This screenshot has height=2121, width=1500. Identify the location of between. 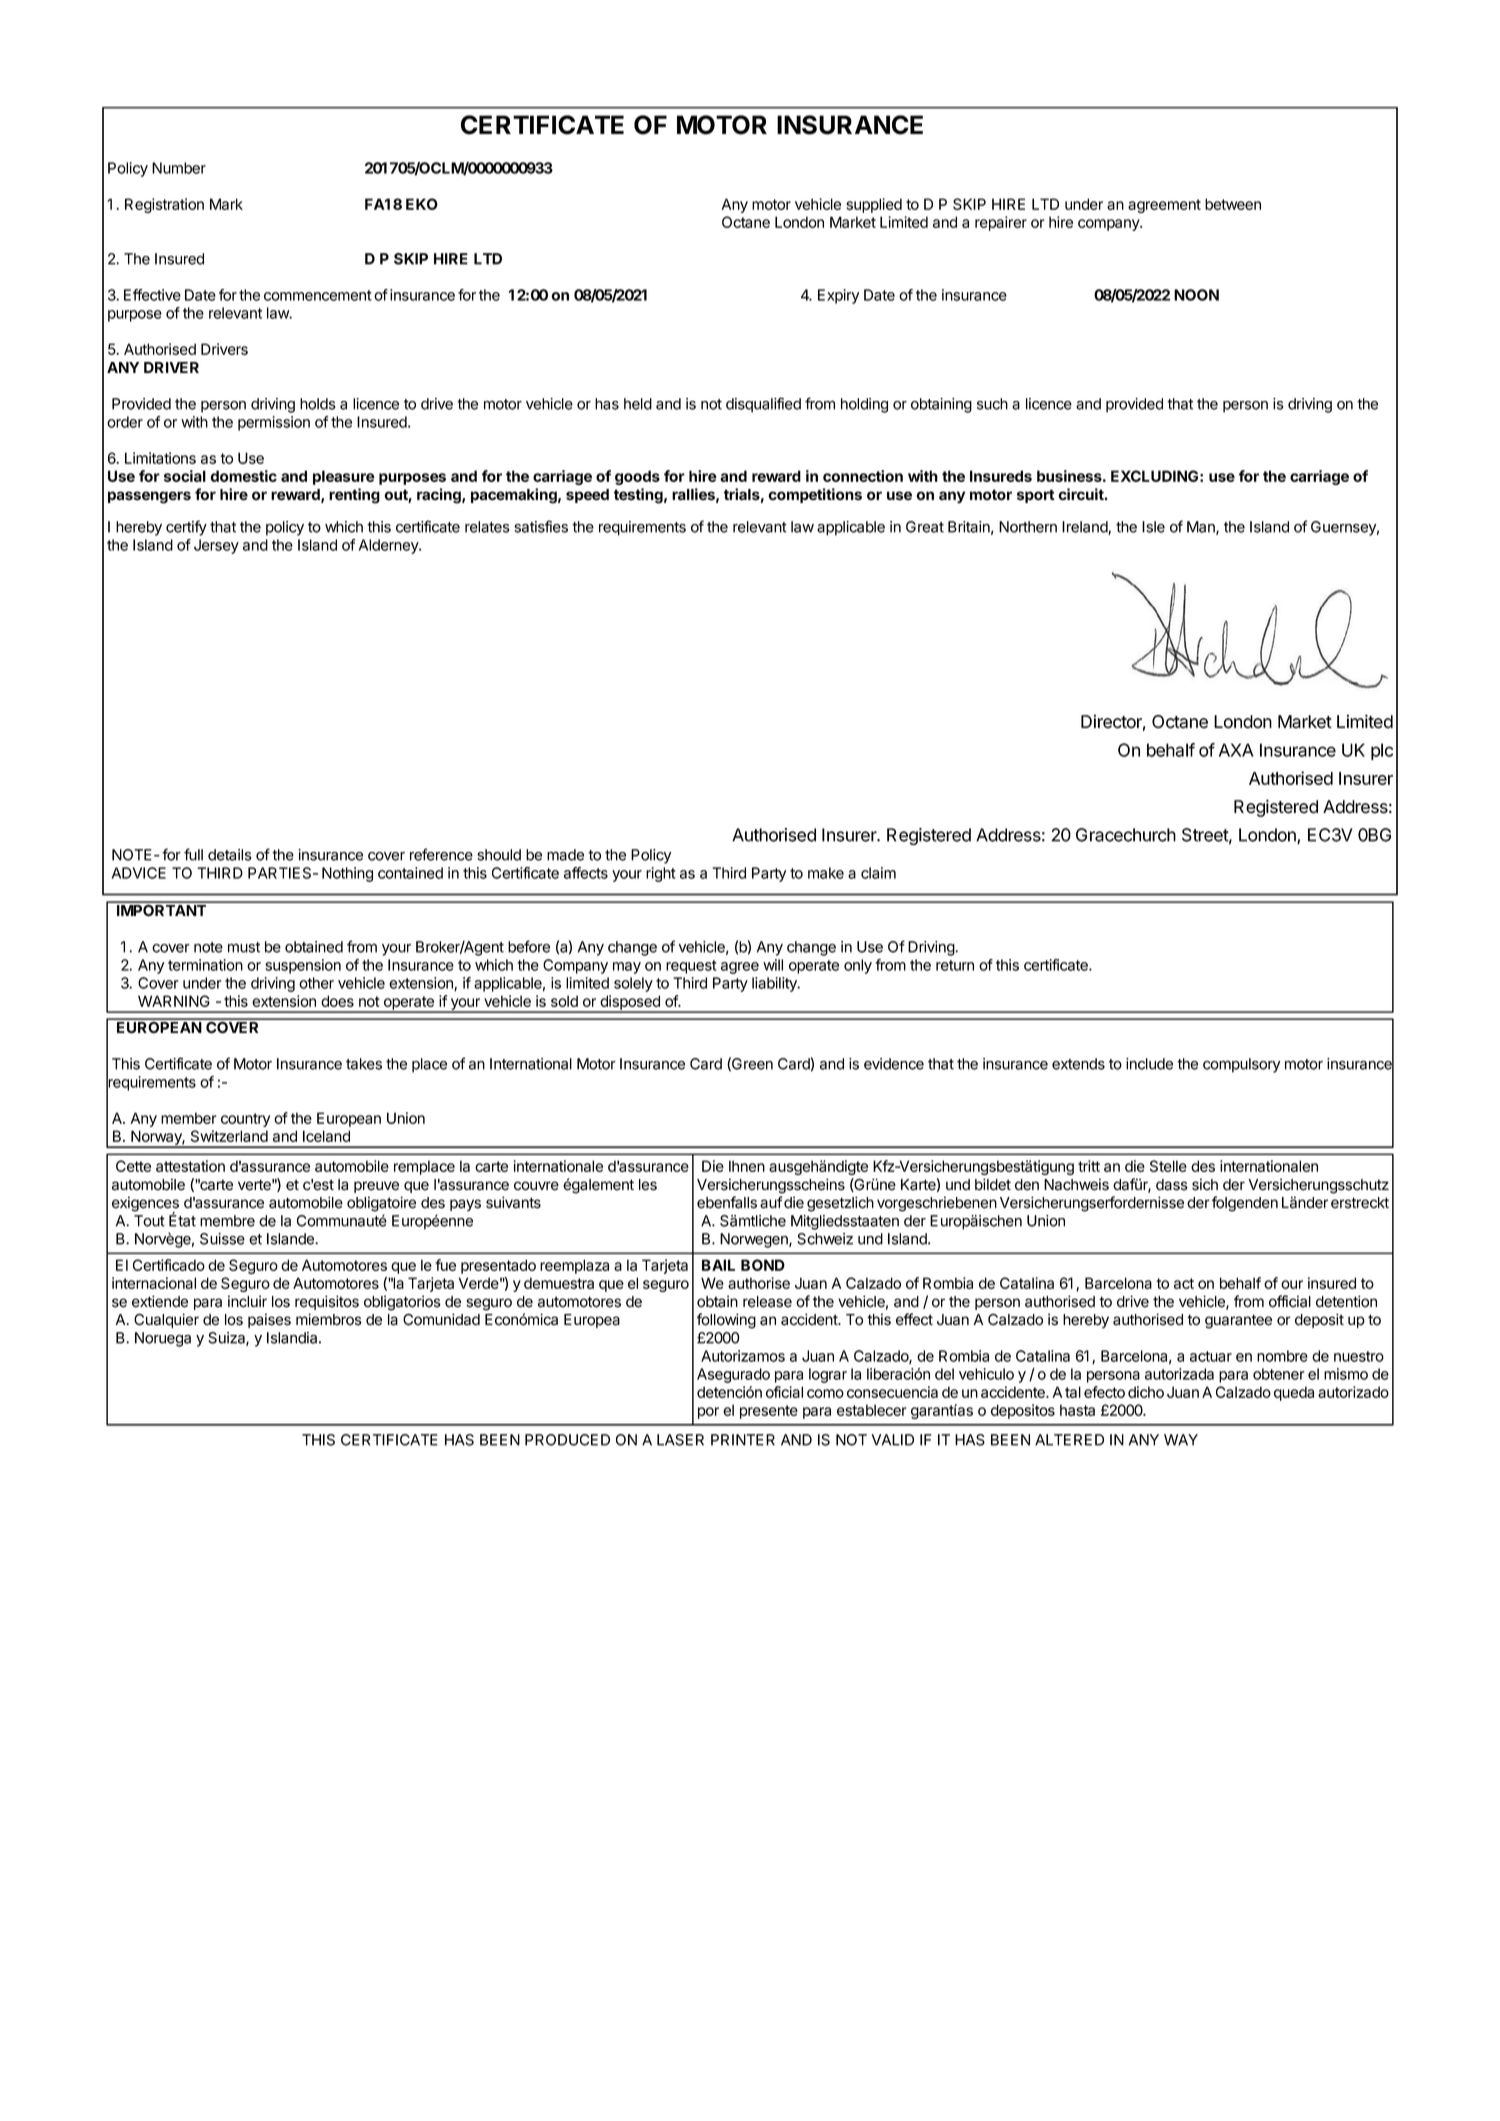
(1233, 204).
